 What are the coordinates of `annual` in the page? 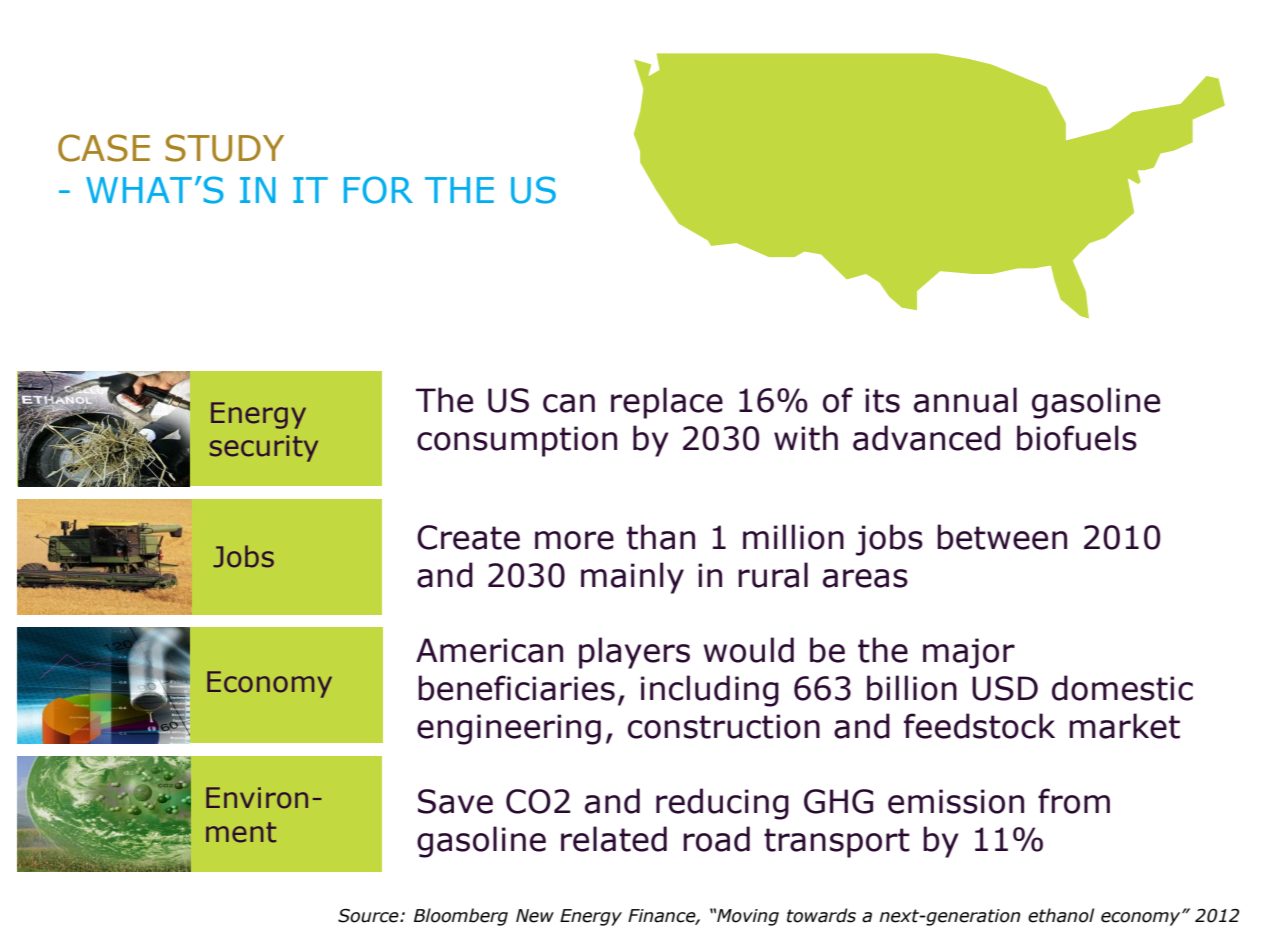 It's located at (965, 400).
